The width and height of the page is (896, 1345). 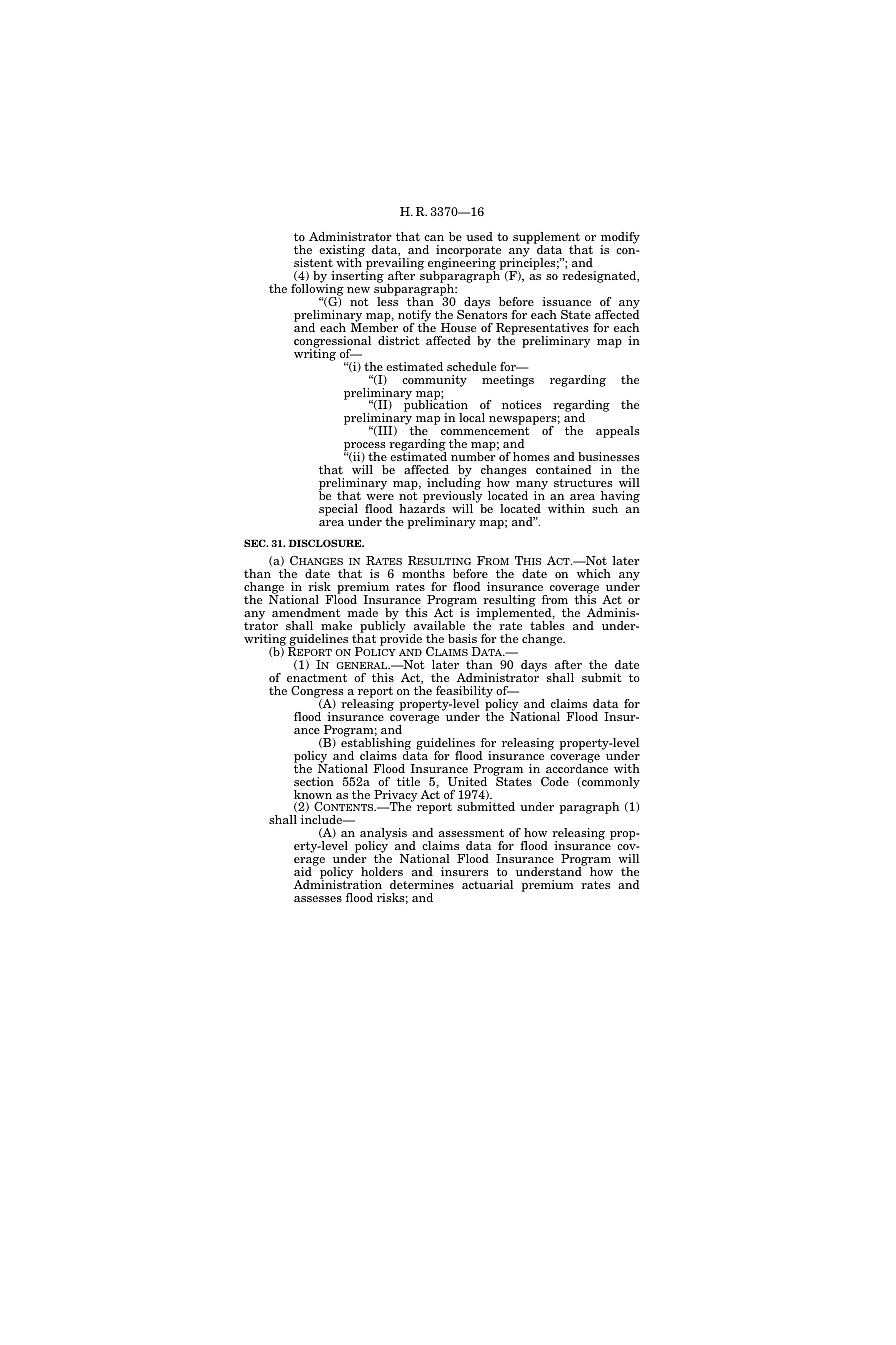 What do you see at coordinates (464, 693) in the page?
I see `feasibility` at bounding box center [464, 693].
